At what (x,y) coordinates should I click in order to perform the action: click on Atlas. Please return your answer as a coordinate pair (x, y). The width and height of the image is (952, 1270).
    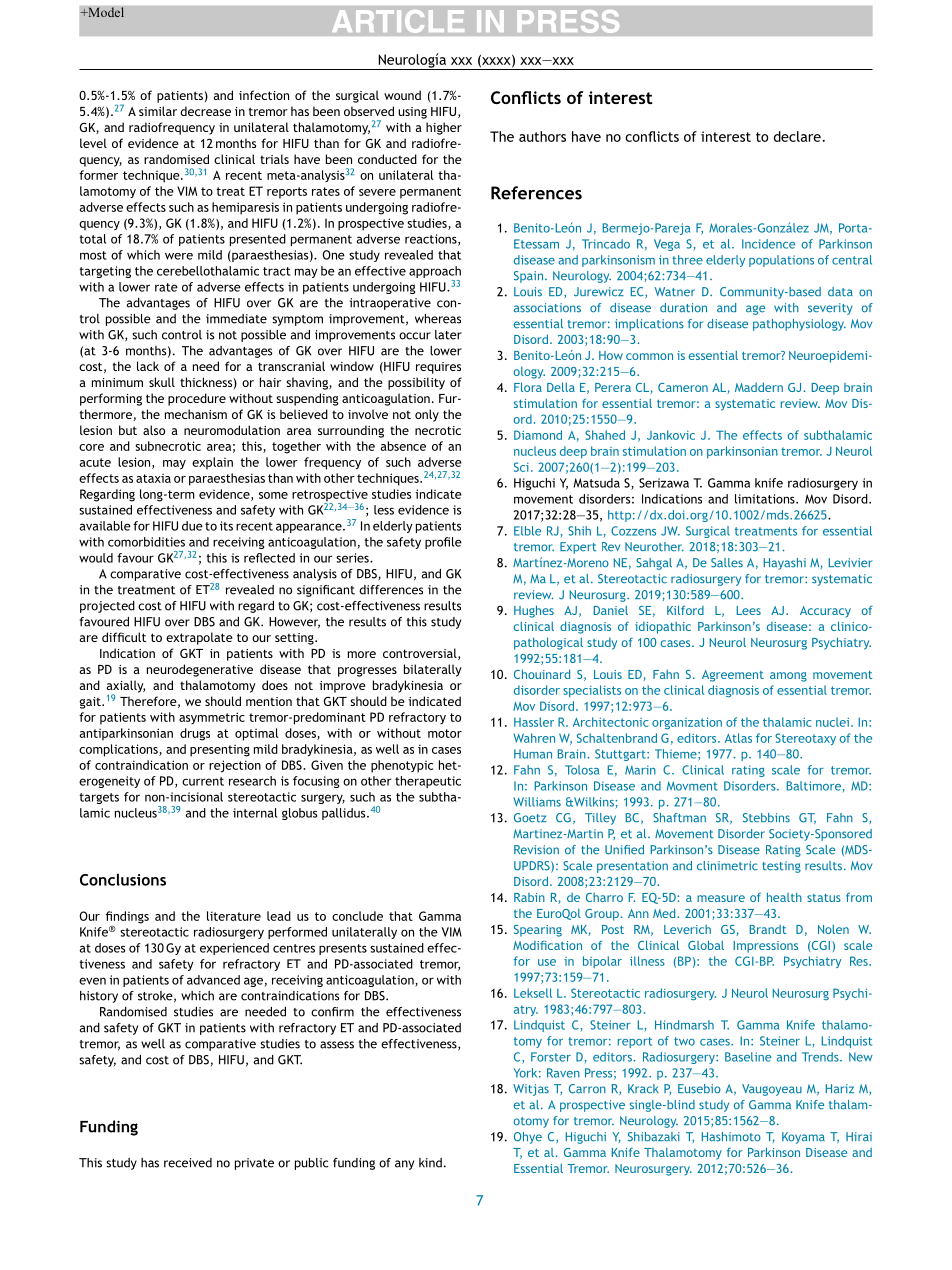
    Looking at the image, I should click on (738, 738).
